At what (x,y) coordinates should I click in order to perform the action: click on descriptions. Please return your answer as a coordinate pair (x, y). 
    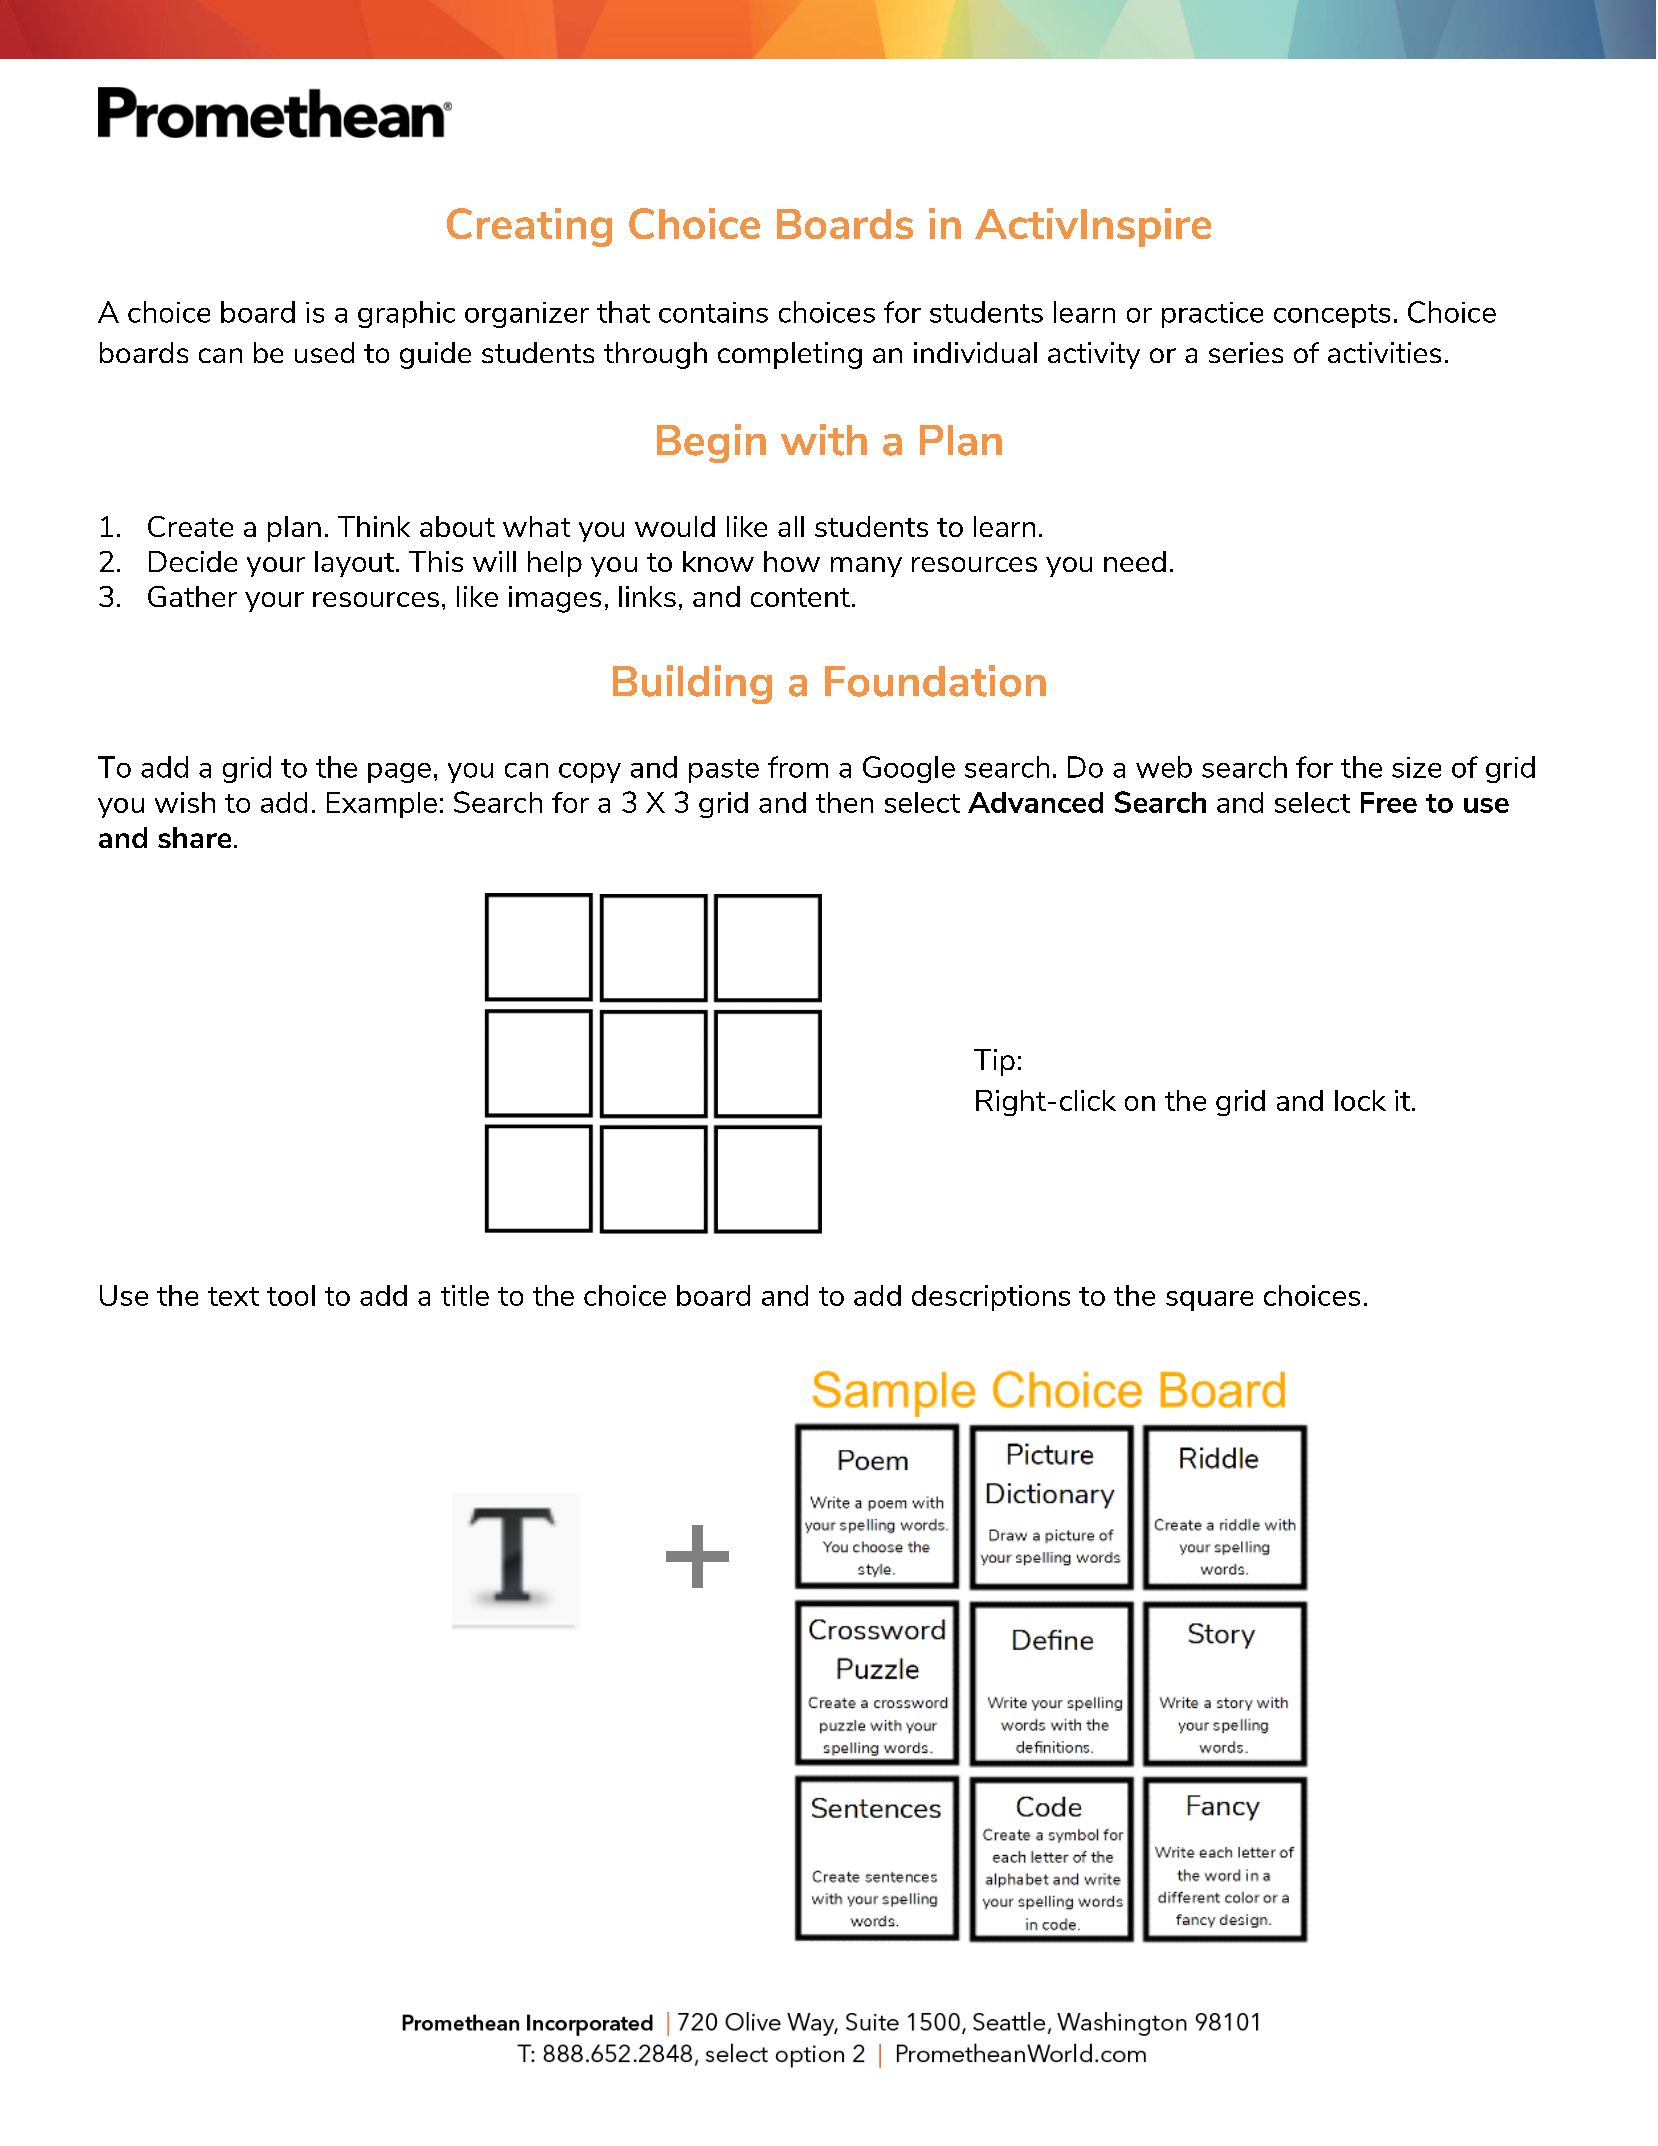
    Looking at the image, I should click on (991, 1298).
